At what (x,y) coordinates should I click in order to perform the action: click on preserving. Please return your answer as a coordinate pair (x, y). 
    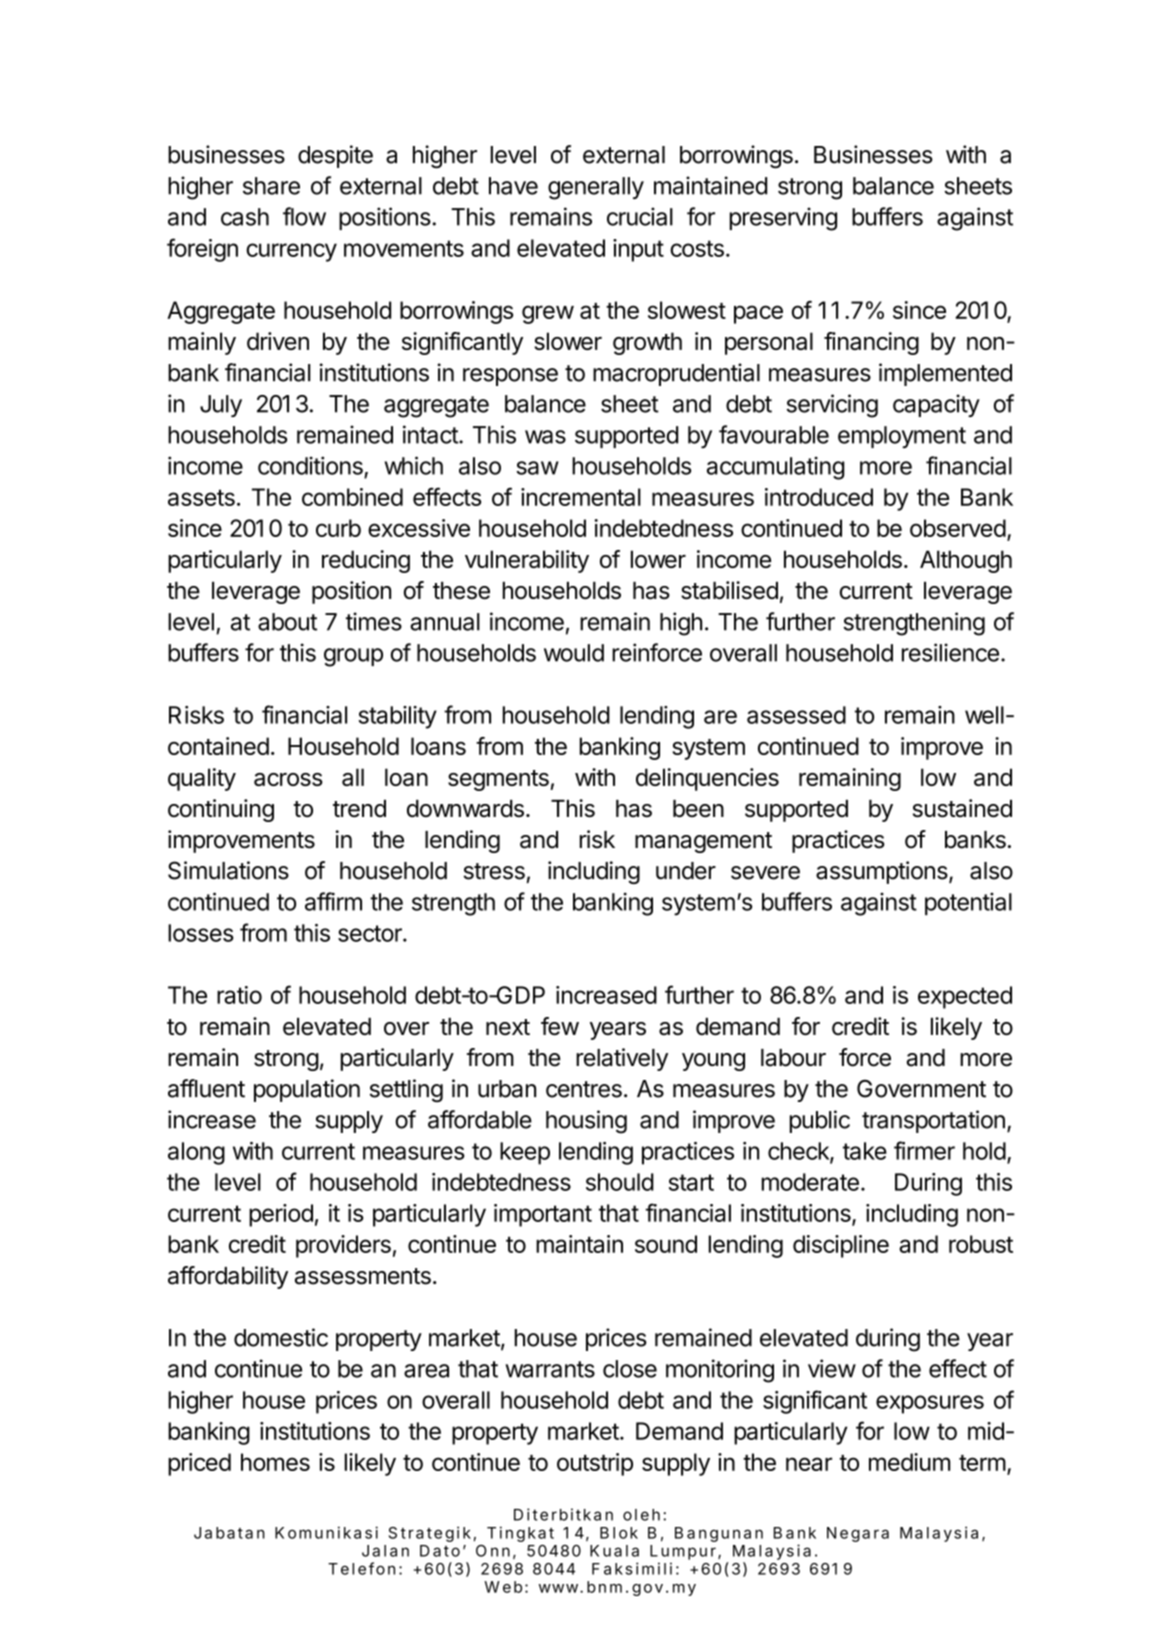
    Looking at the image, I should click on (783, 219).
